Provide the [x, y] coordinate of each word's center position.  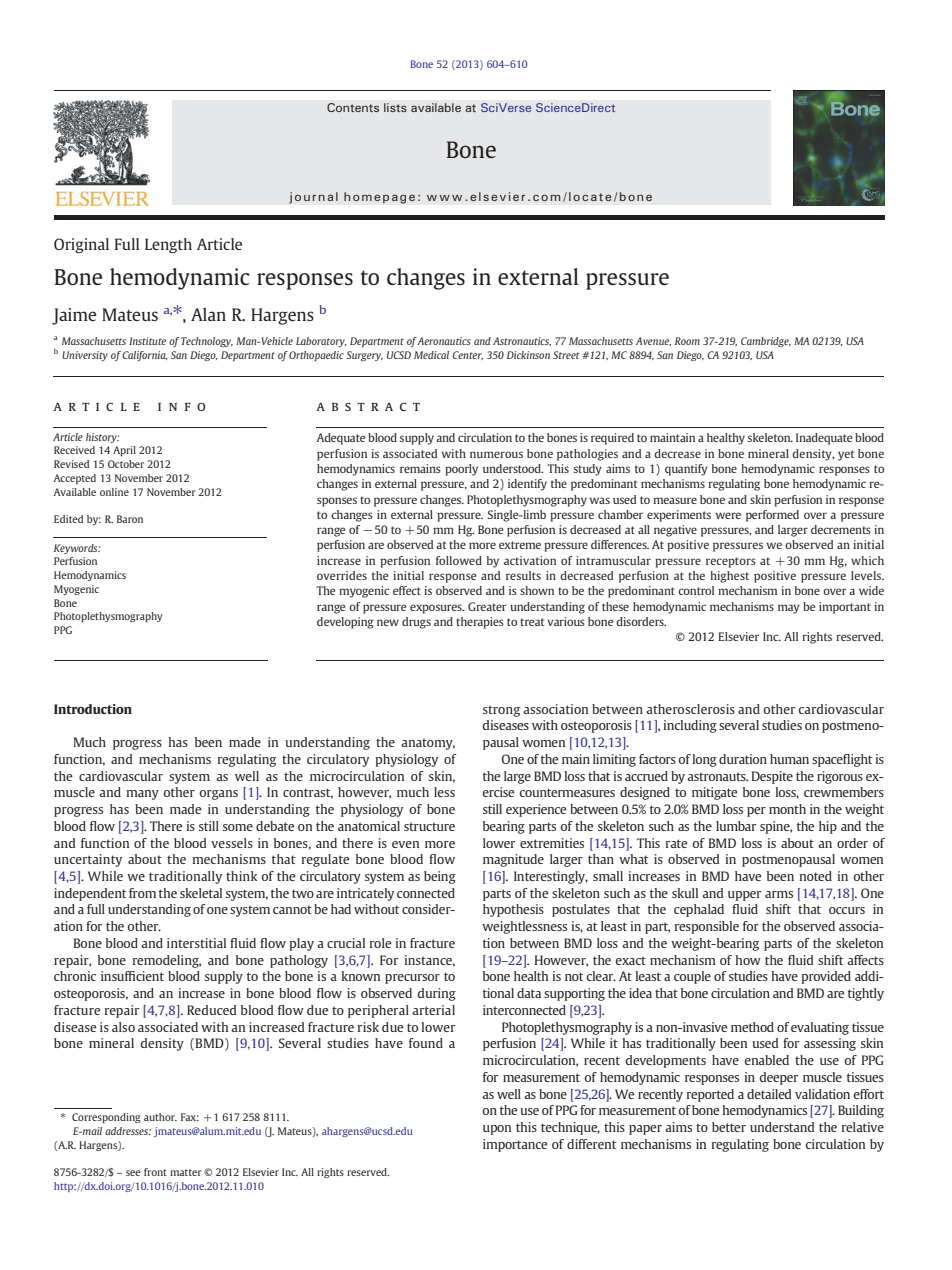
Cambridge [766, 342]
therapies [480, 623]
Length [168, 246]
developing [345, 623]
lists [395, 107]
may [789, 609]
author [160, 1117]
